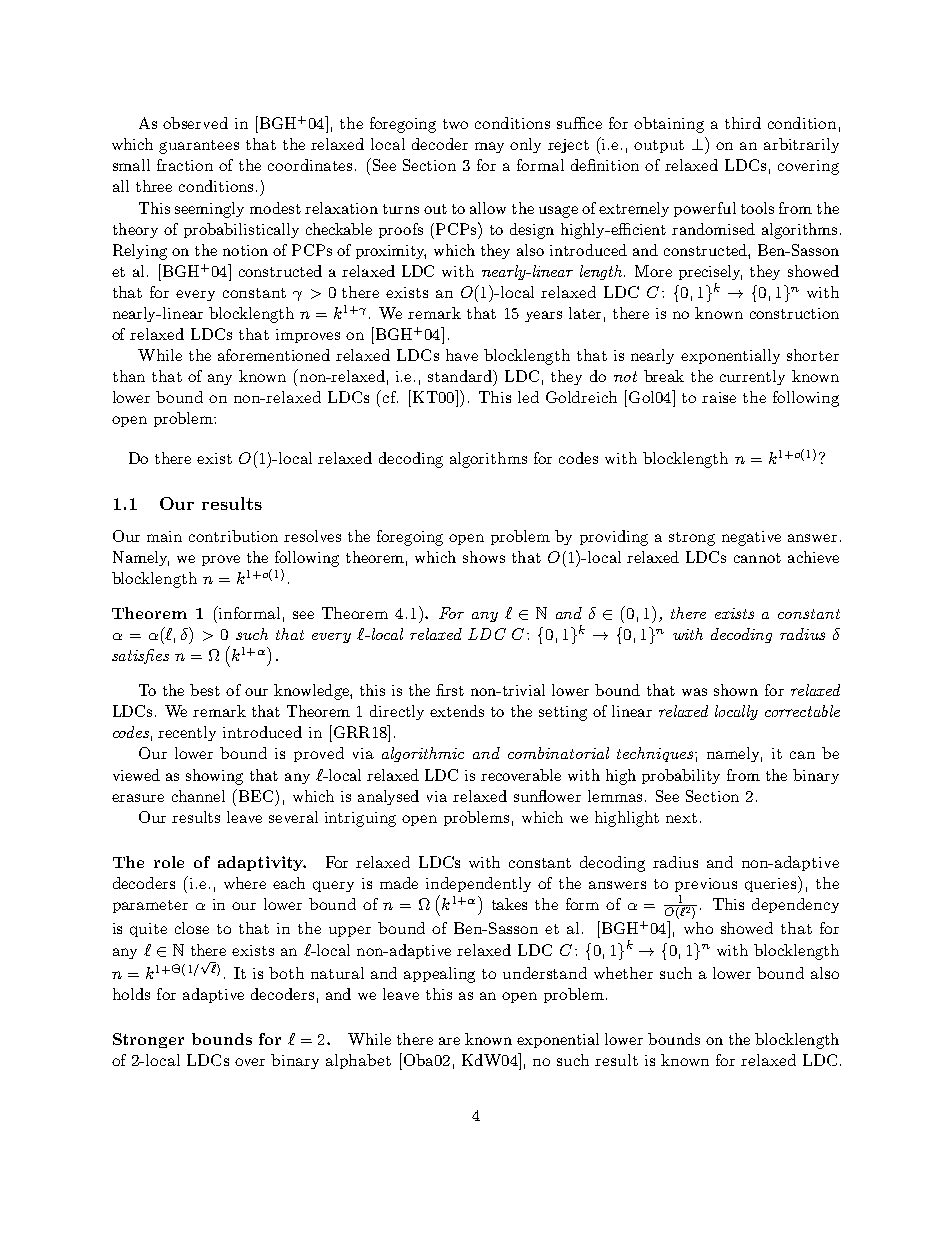 This screenshot has width=952, height=1233. Describe the element at coordinates (623, 973) in the screenshot. I see `whether` at that location.
